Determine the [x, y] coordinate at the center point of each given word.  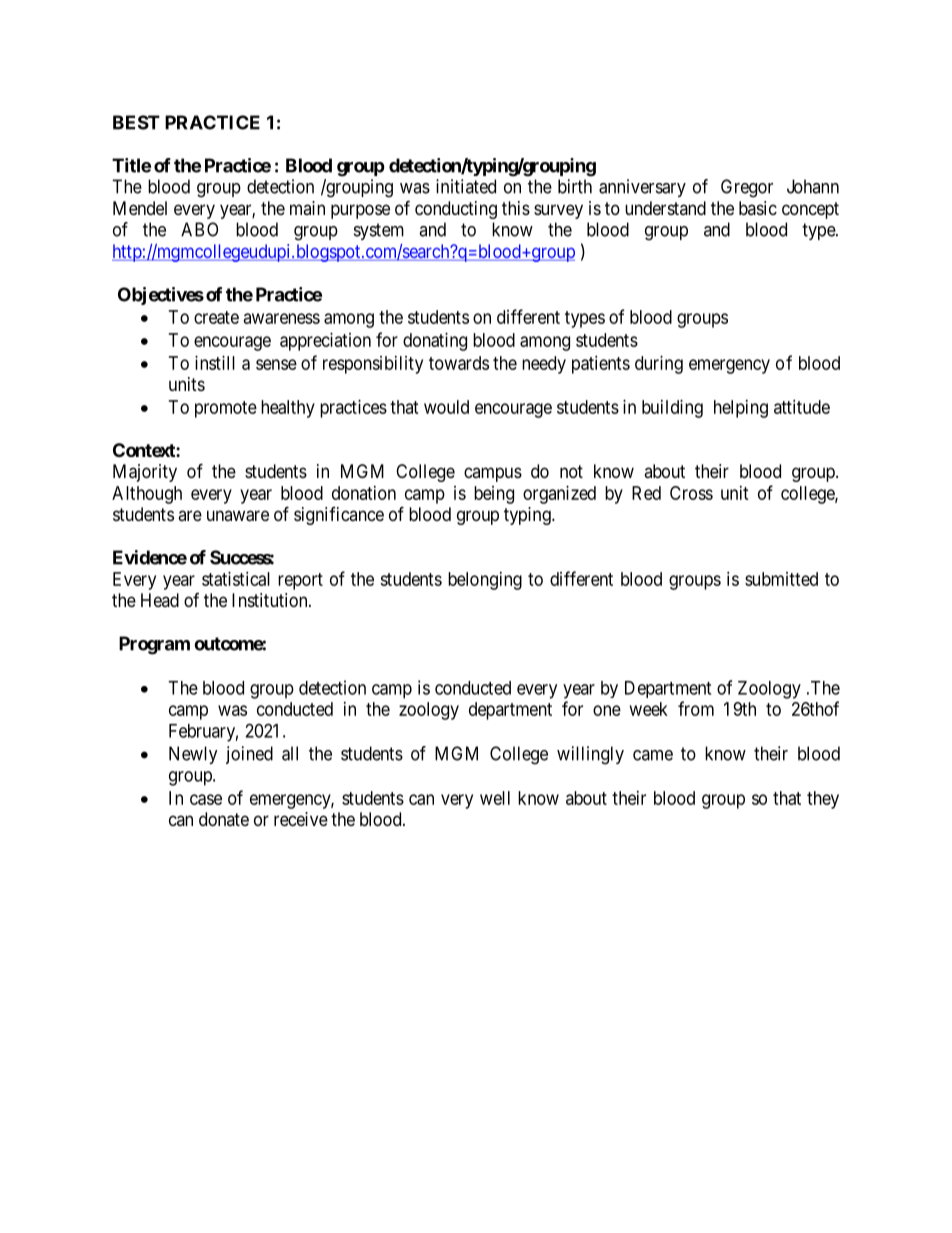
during [659, 365]
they [823, 800]
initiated [466, 186]
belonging [485, 581]
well [495, 798]
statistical [236, 579]
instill [215, 363]
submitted [781, 579]
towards [459, 363]
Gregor [747, 188]
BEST [136, 122]
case [206, 799]
